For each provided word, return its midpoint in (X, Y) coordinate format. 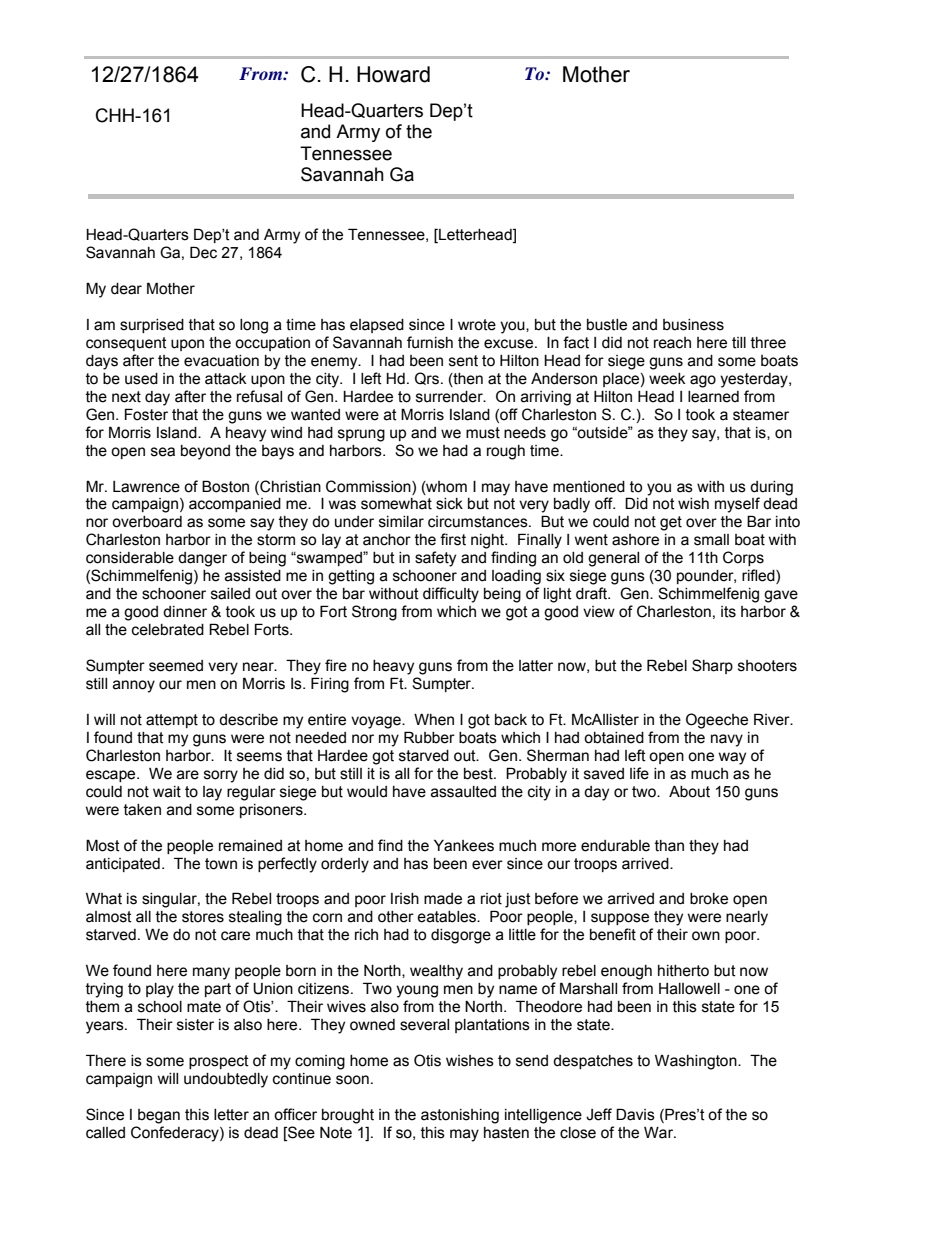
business (693, 325)
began (159, 1116)
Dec (203, 252)
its (728, 612)
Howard (393, 74)
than (669, 846)
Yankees (464, 846)
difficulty (451, 595)
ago (703, 381)
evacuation (221, 361)
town (221, 864)
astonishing (460, 1116)
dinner (185, 612)
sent (463, 361)
